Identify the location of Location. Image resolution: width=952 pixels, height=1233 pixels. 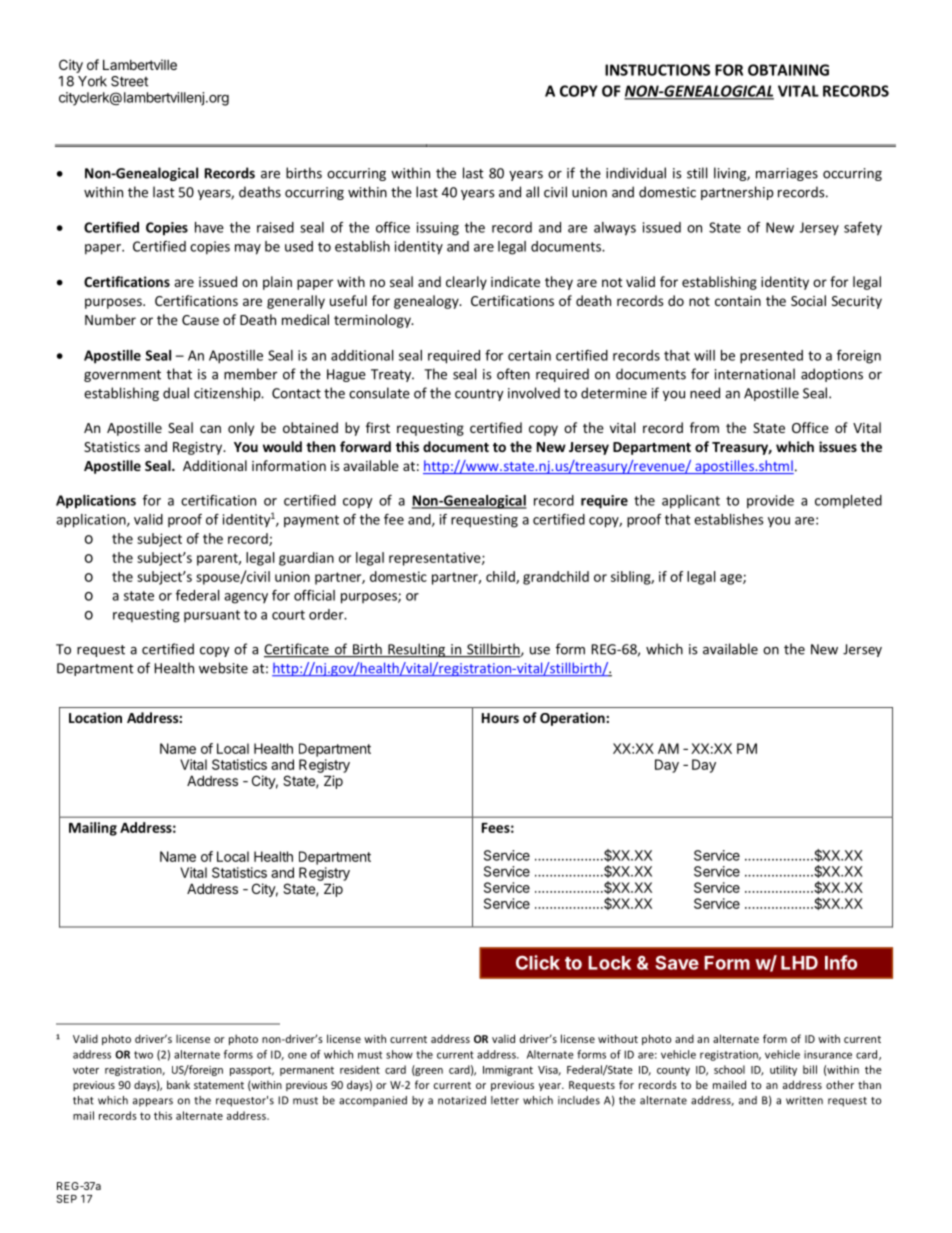
(95, 717).
